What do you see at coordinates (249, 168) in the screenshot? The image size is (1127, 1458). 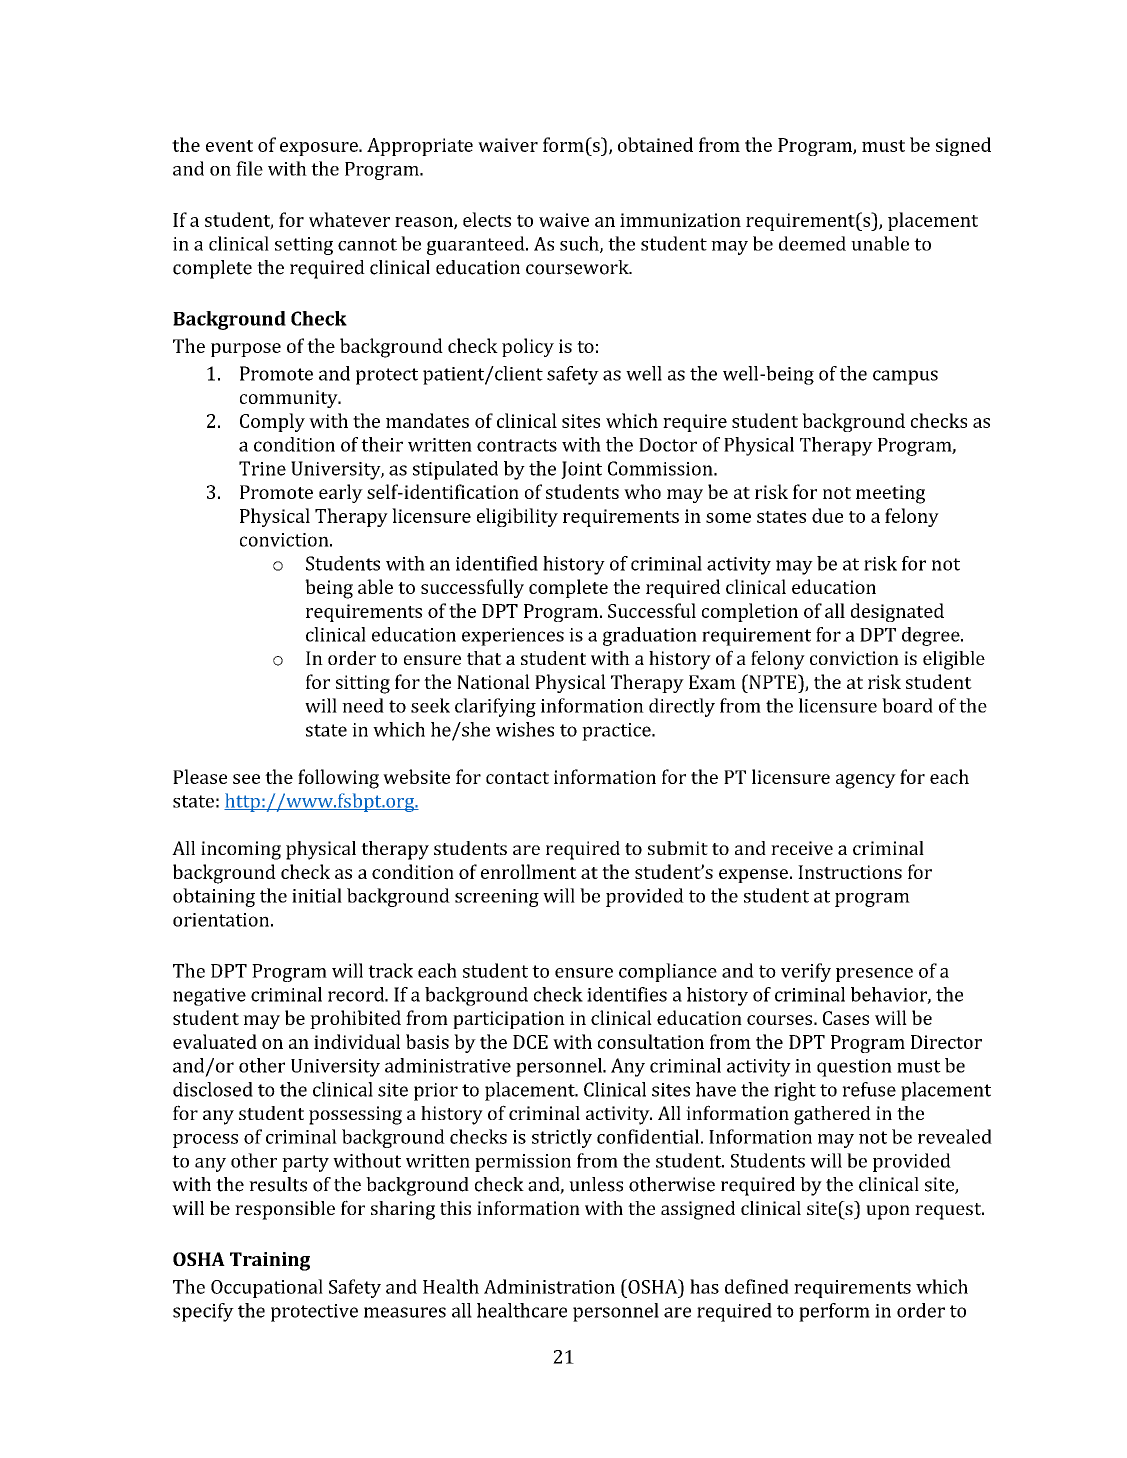 I see `file` at bounding box center [249, 168].
